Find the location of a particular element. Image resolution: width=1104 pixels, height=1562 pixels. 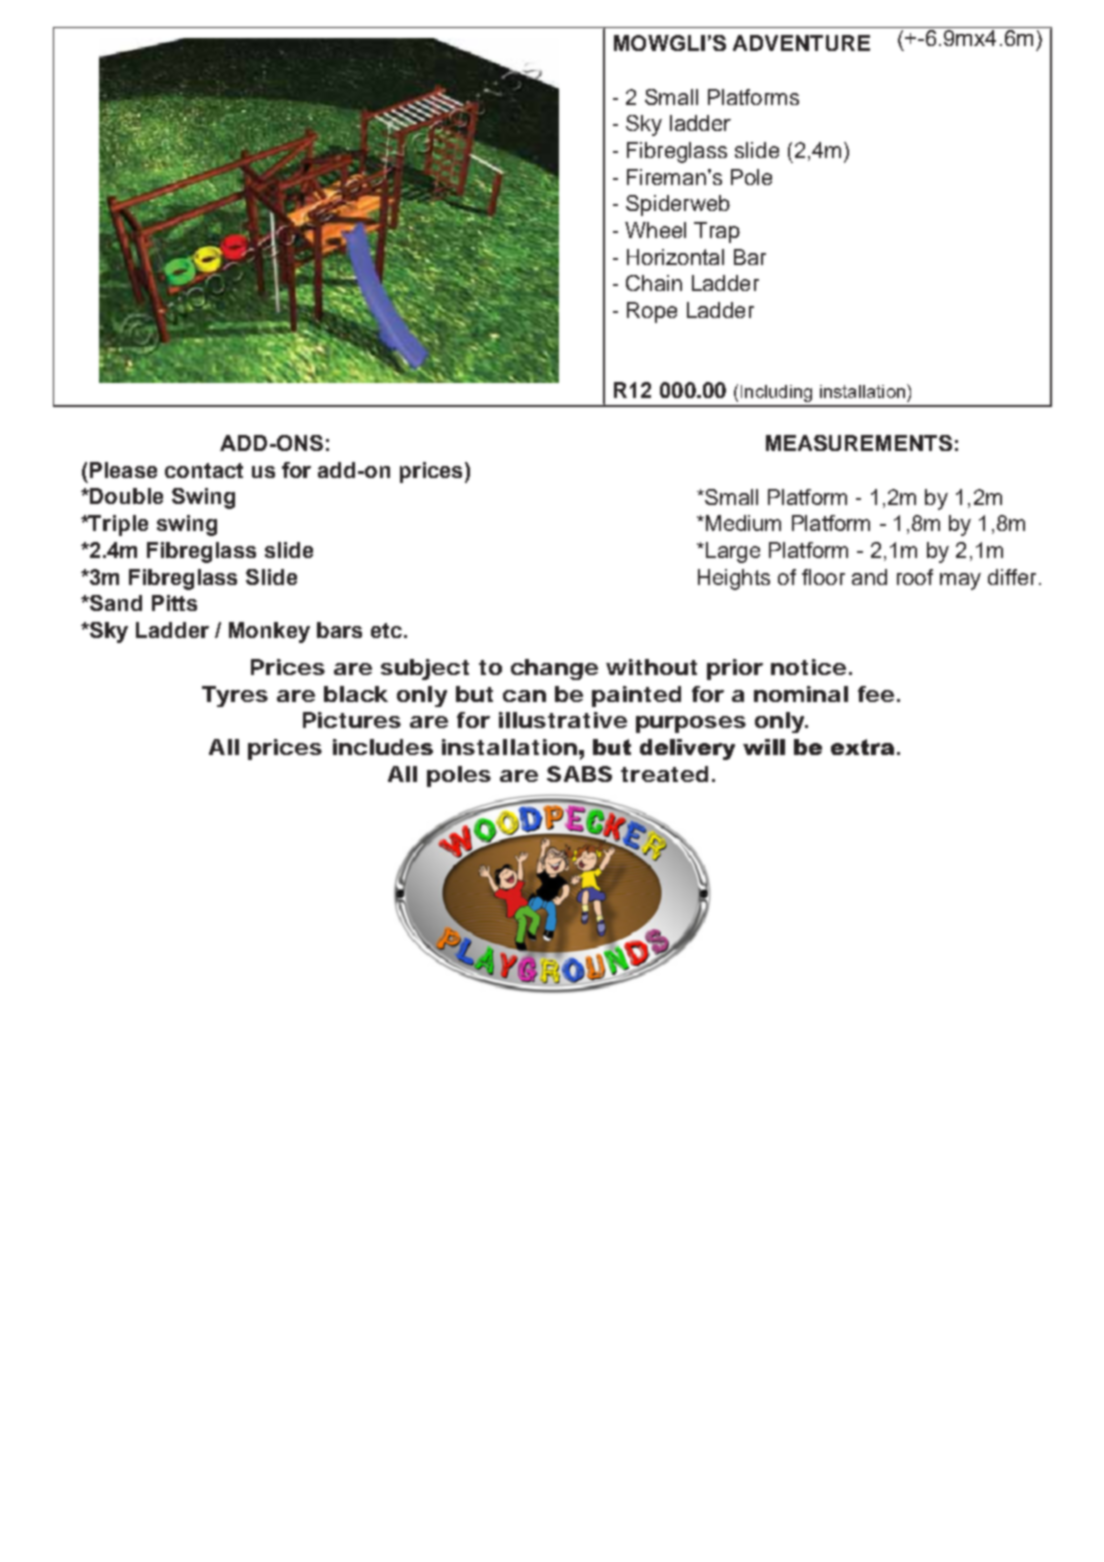

Tyres is located at coordinates (235, 696).
